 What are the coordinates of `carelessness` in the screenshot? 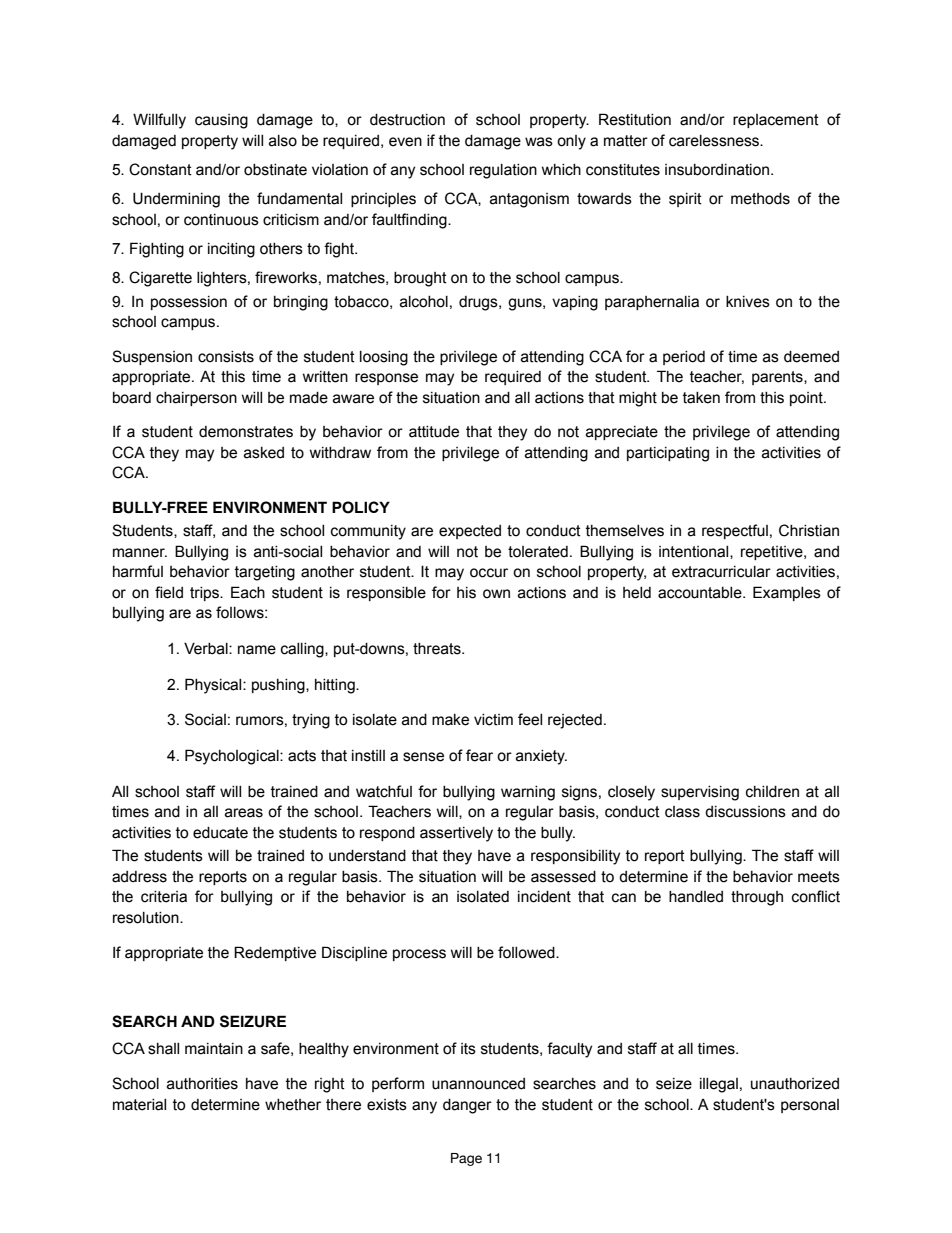 It's located at (715, 141).
